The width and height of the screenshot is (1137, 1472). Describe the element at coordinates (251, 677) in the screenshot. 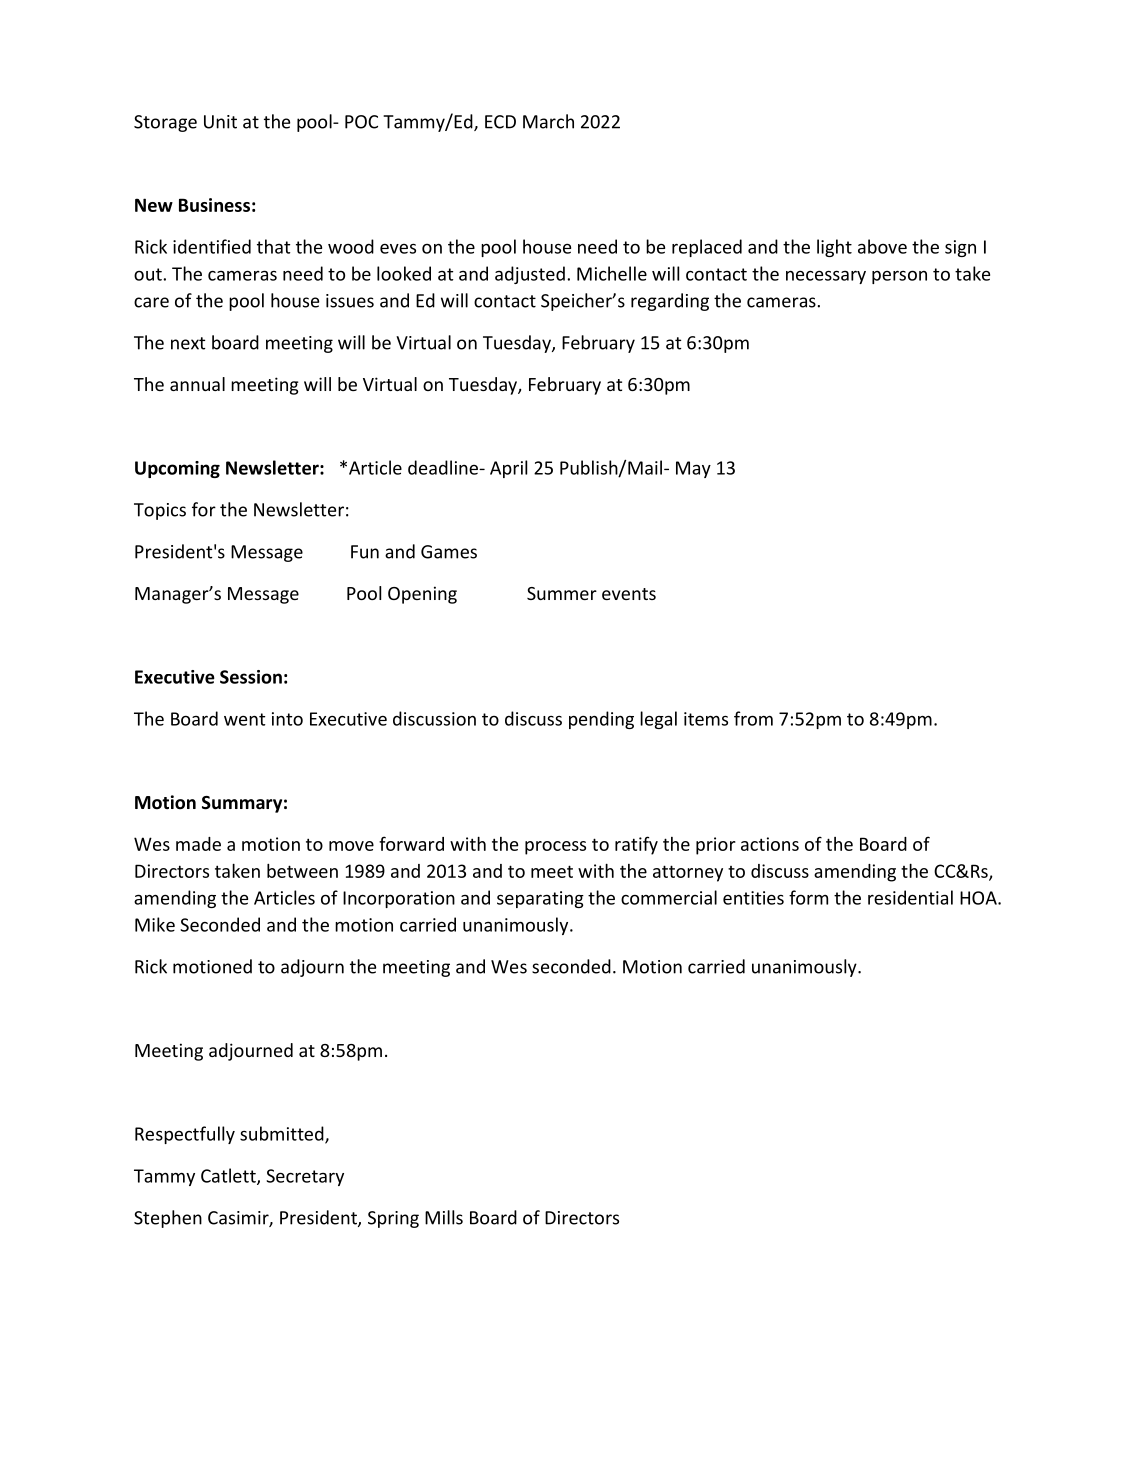

I see `Session` at that location.
